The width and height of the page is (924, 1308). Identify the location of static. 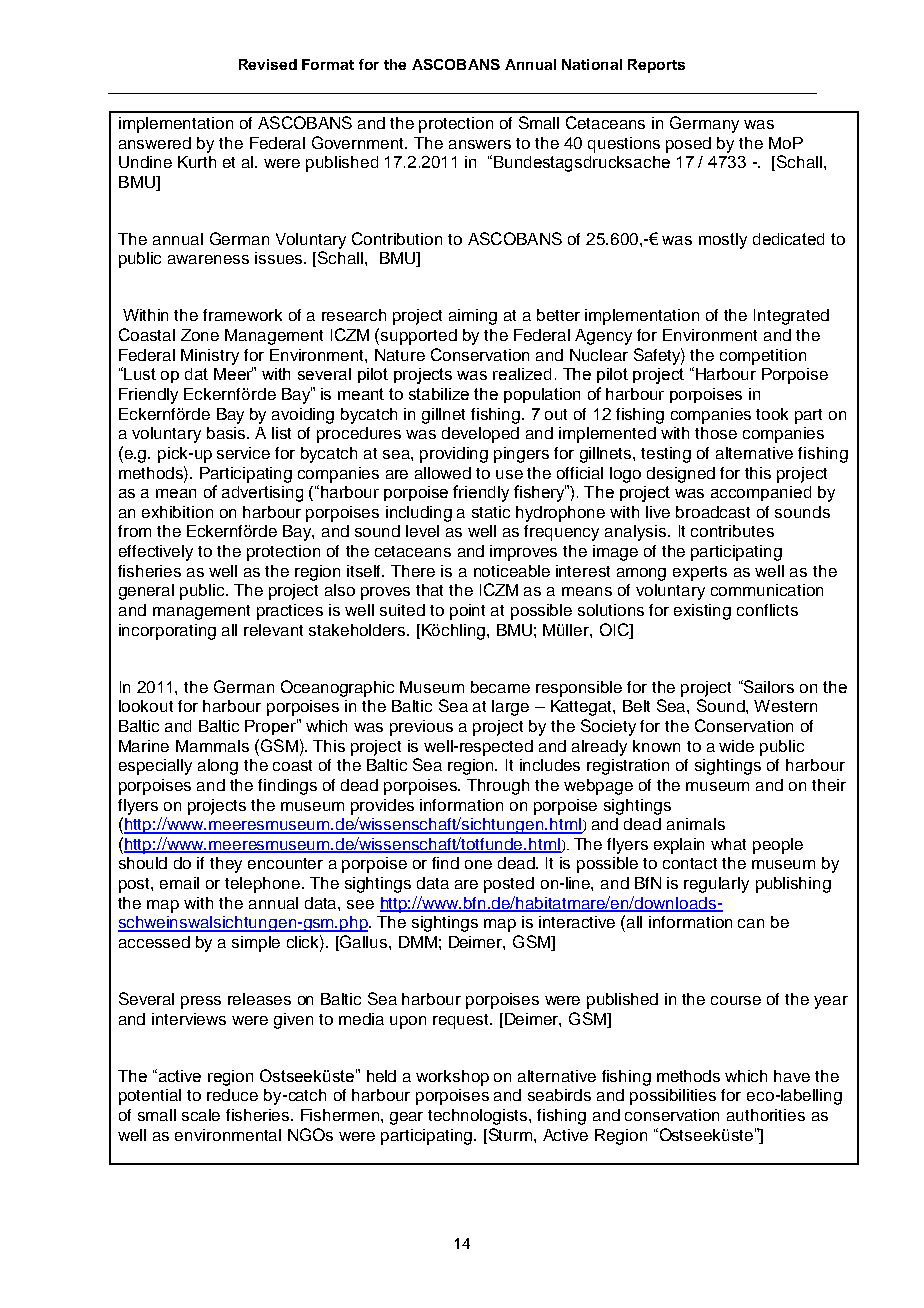
(491, 512).
